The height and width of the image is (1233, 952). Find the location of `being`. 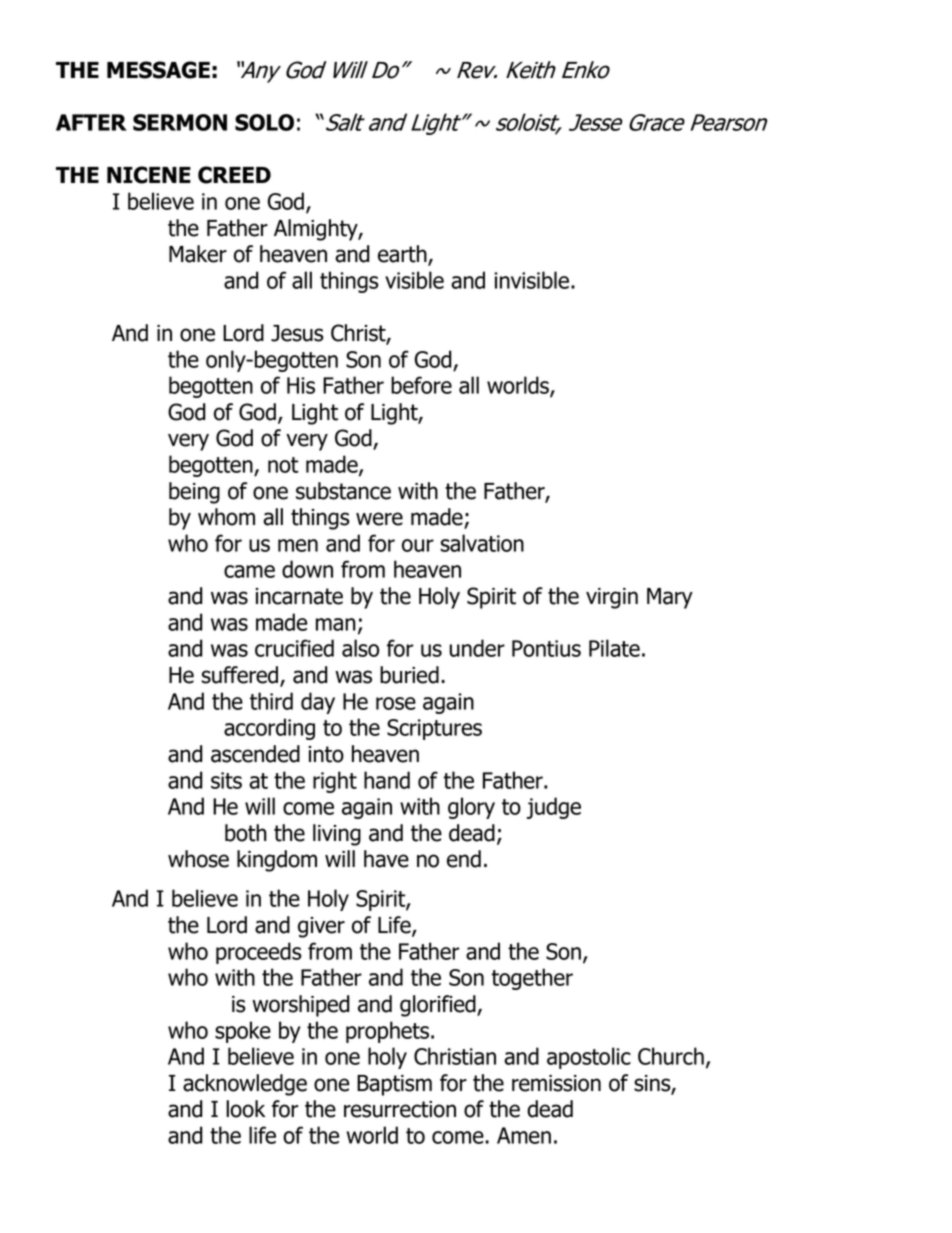

being is located at coordinates (194, 493).
